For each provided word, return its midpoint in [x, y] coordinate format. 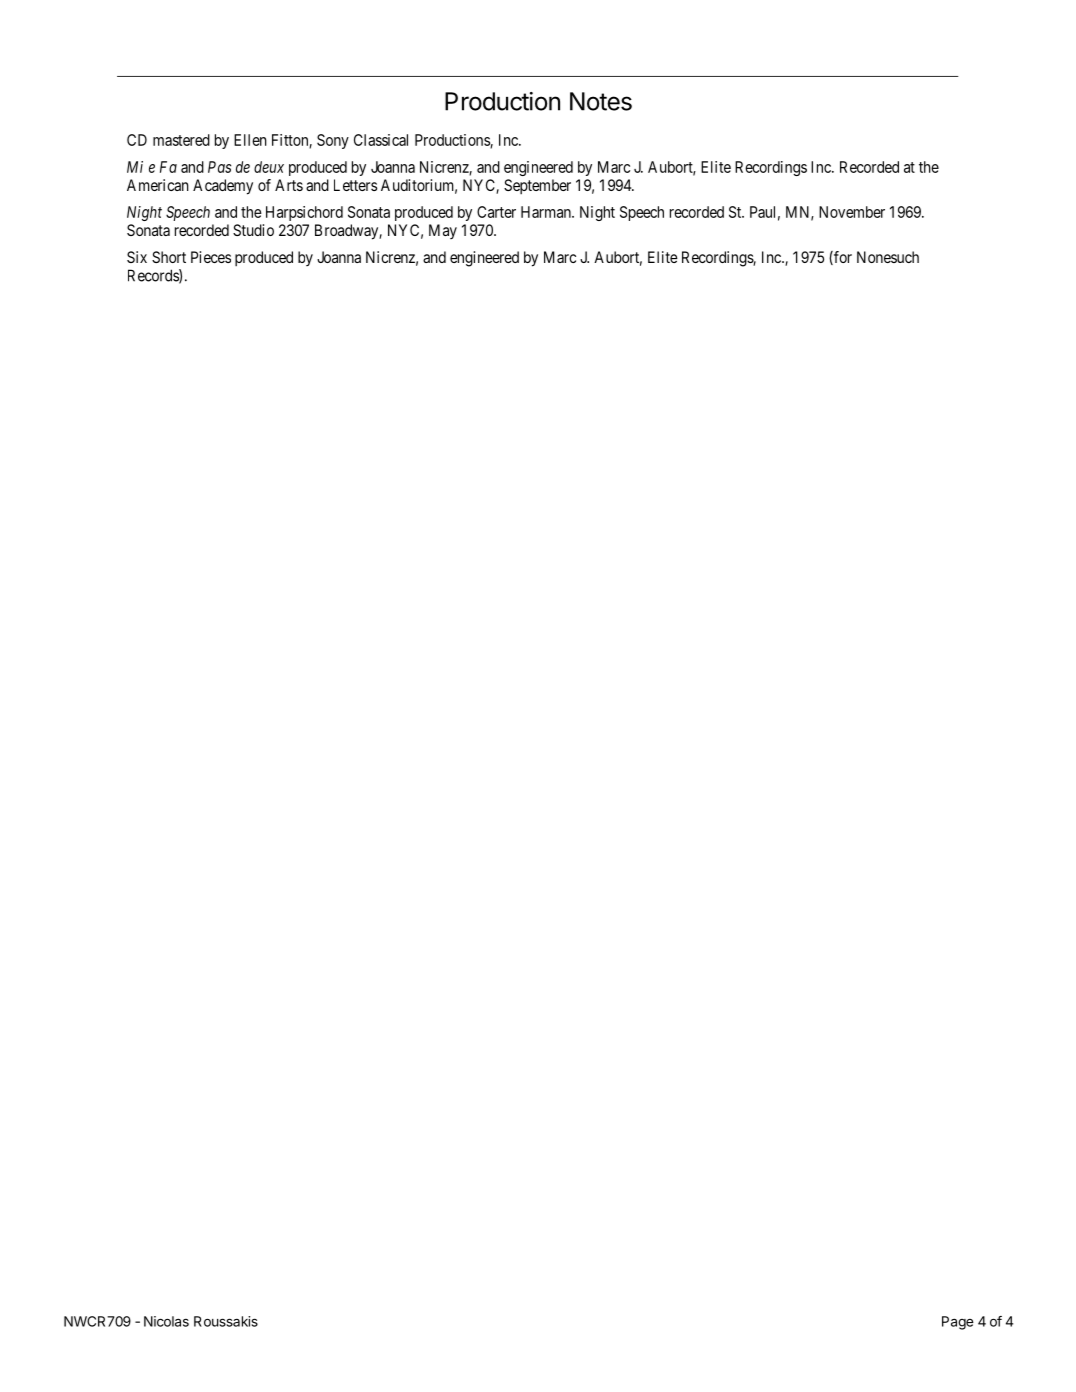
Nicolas [166, 1321]
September [537, 186]
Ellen [250, 140]
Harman [547, 212]
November [852, 212]
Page [958, 1323]
